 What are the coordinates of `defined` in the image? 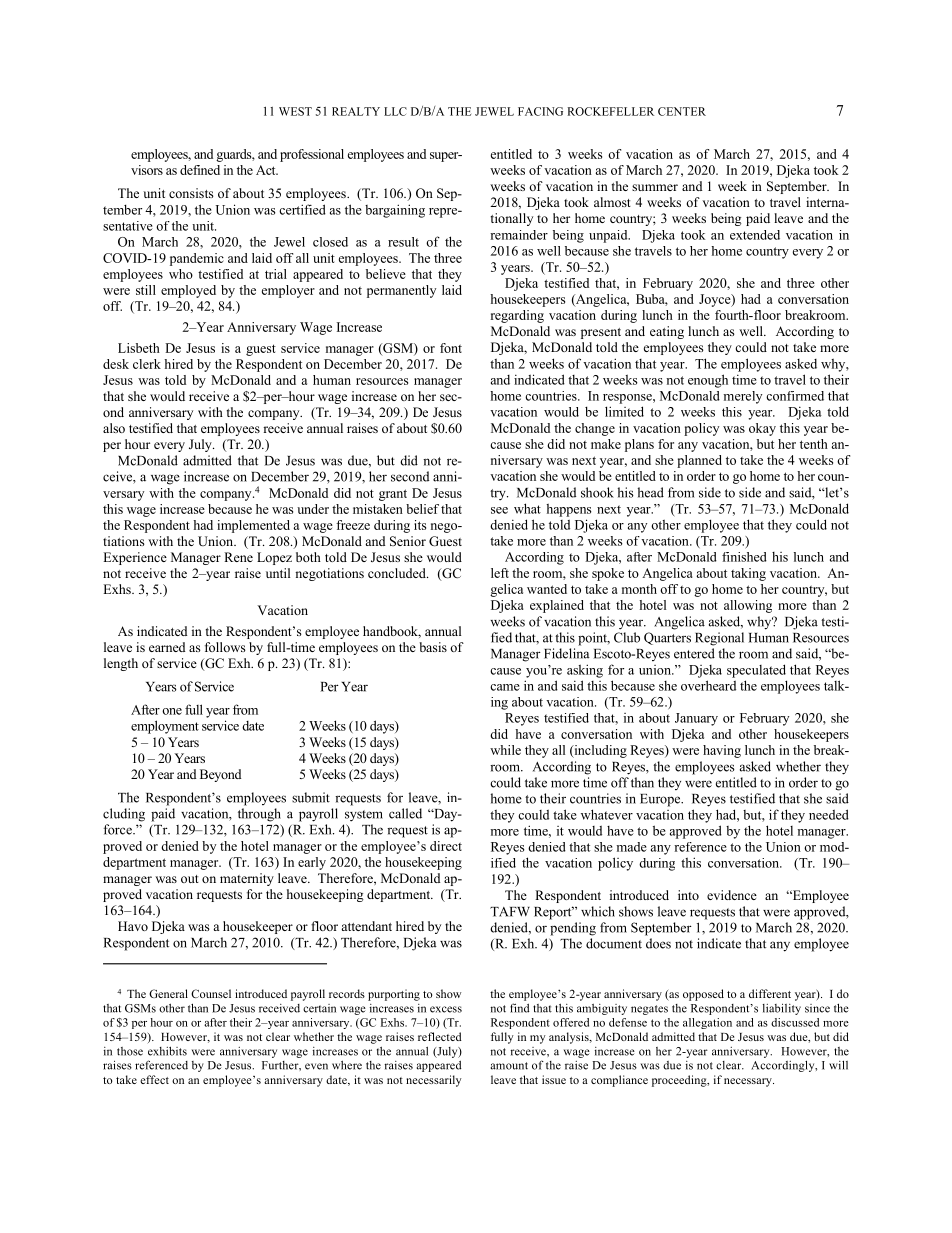 It's located at (200, 170).
